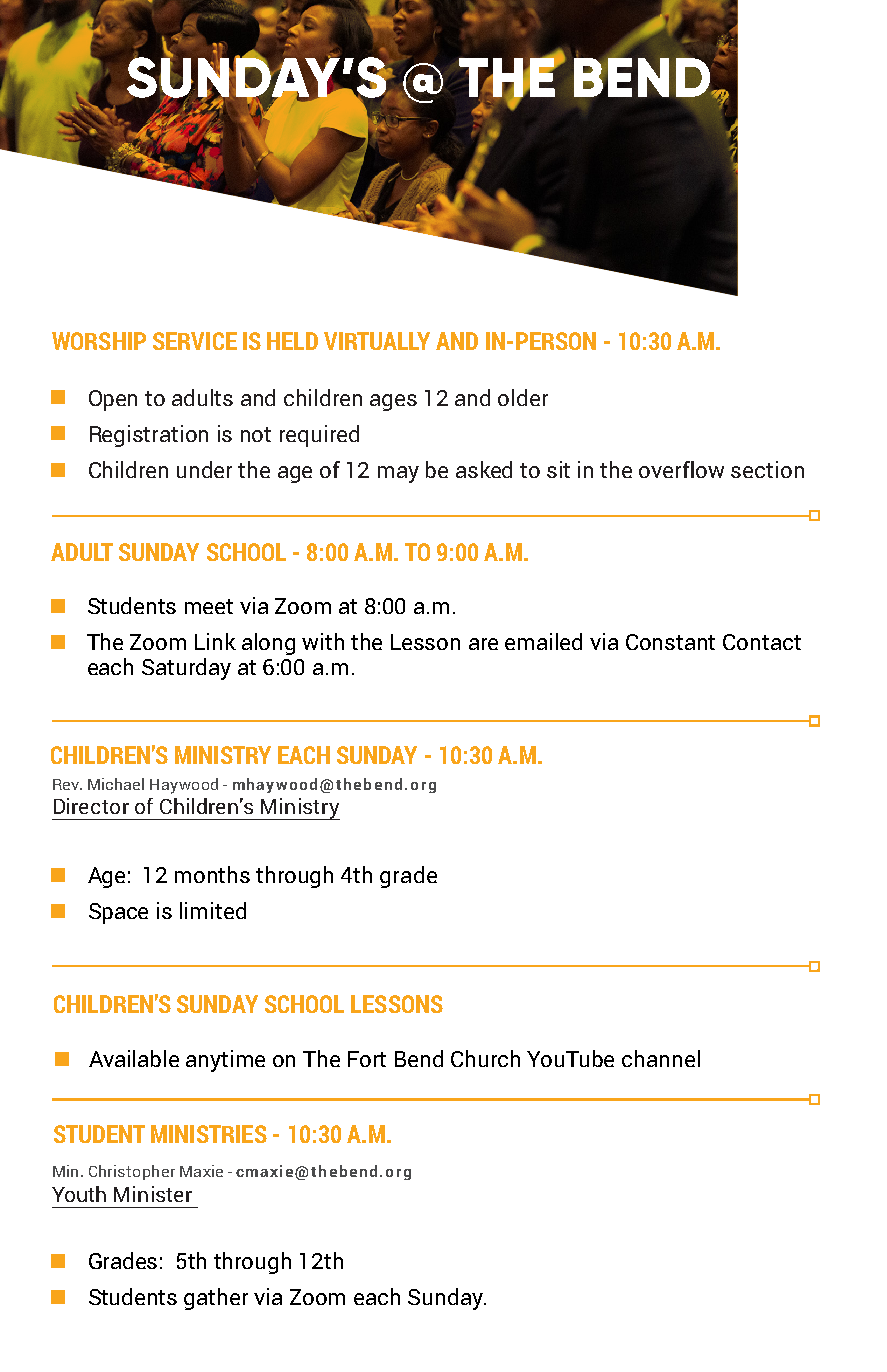 The image size is (887, 1372). Describe the element at coordinates (113, 400) in the screenshot. I see `Open` at that location.
